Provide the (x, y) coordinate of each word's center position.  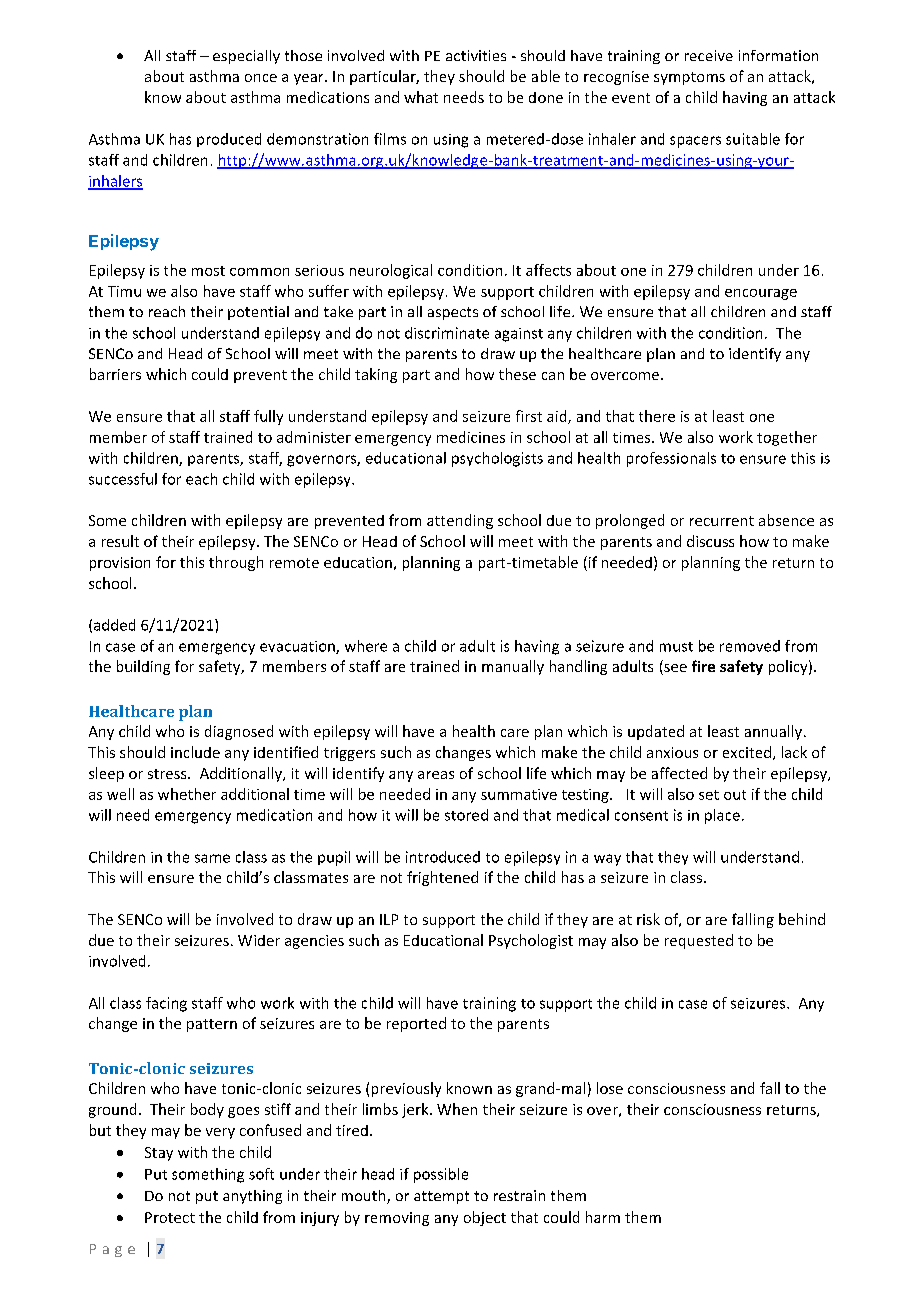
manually (513, 667)
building (143, 667)
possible (441, 1175)
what (421, 97)
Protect (170, 1217)
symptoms (689, 78)
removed (750, 646)
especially (246, 57)
